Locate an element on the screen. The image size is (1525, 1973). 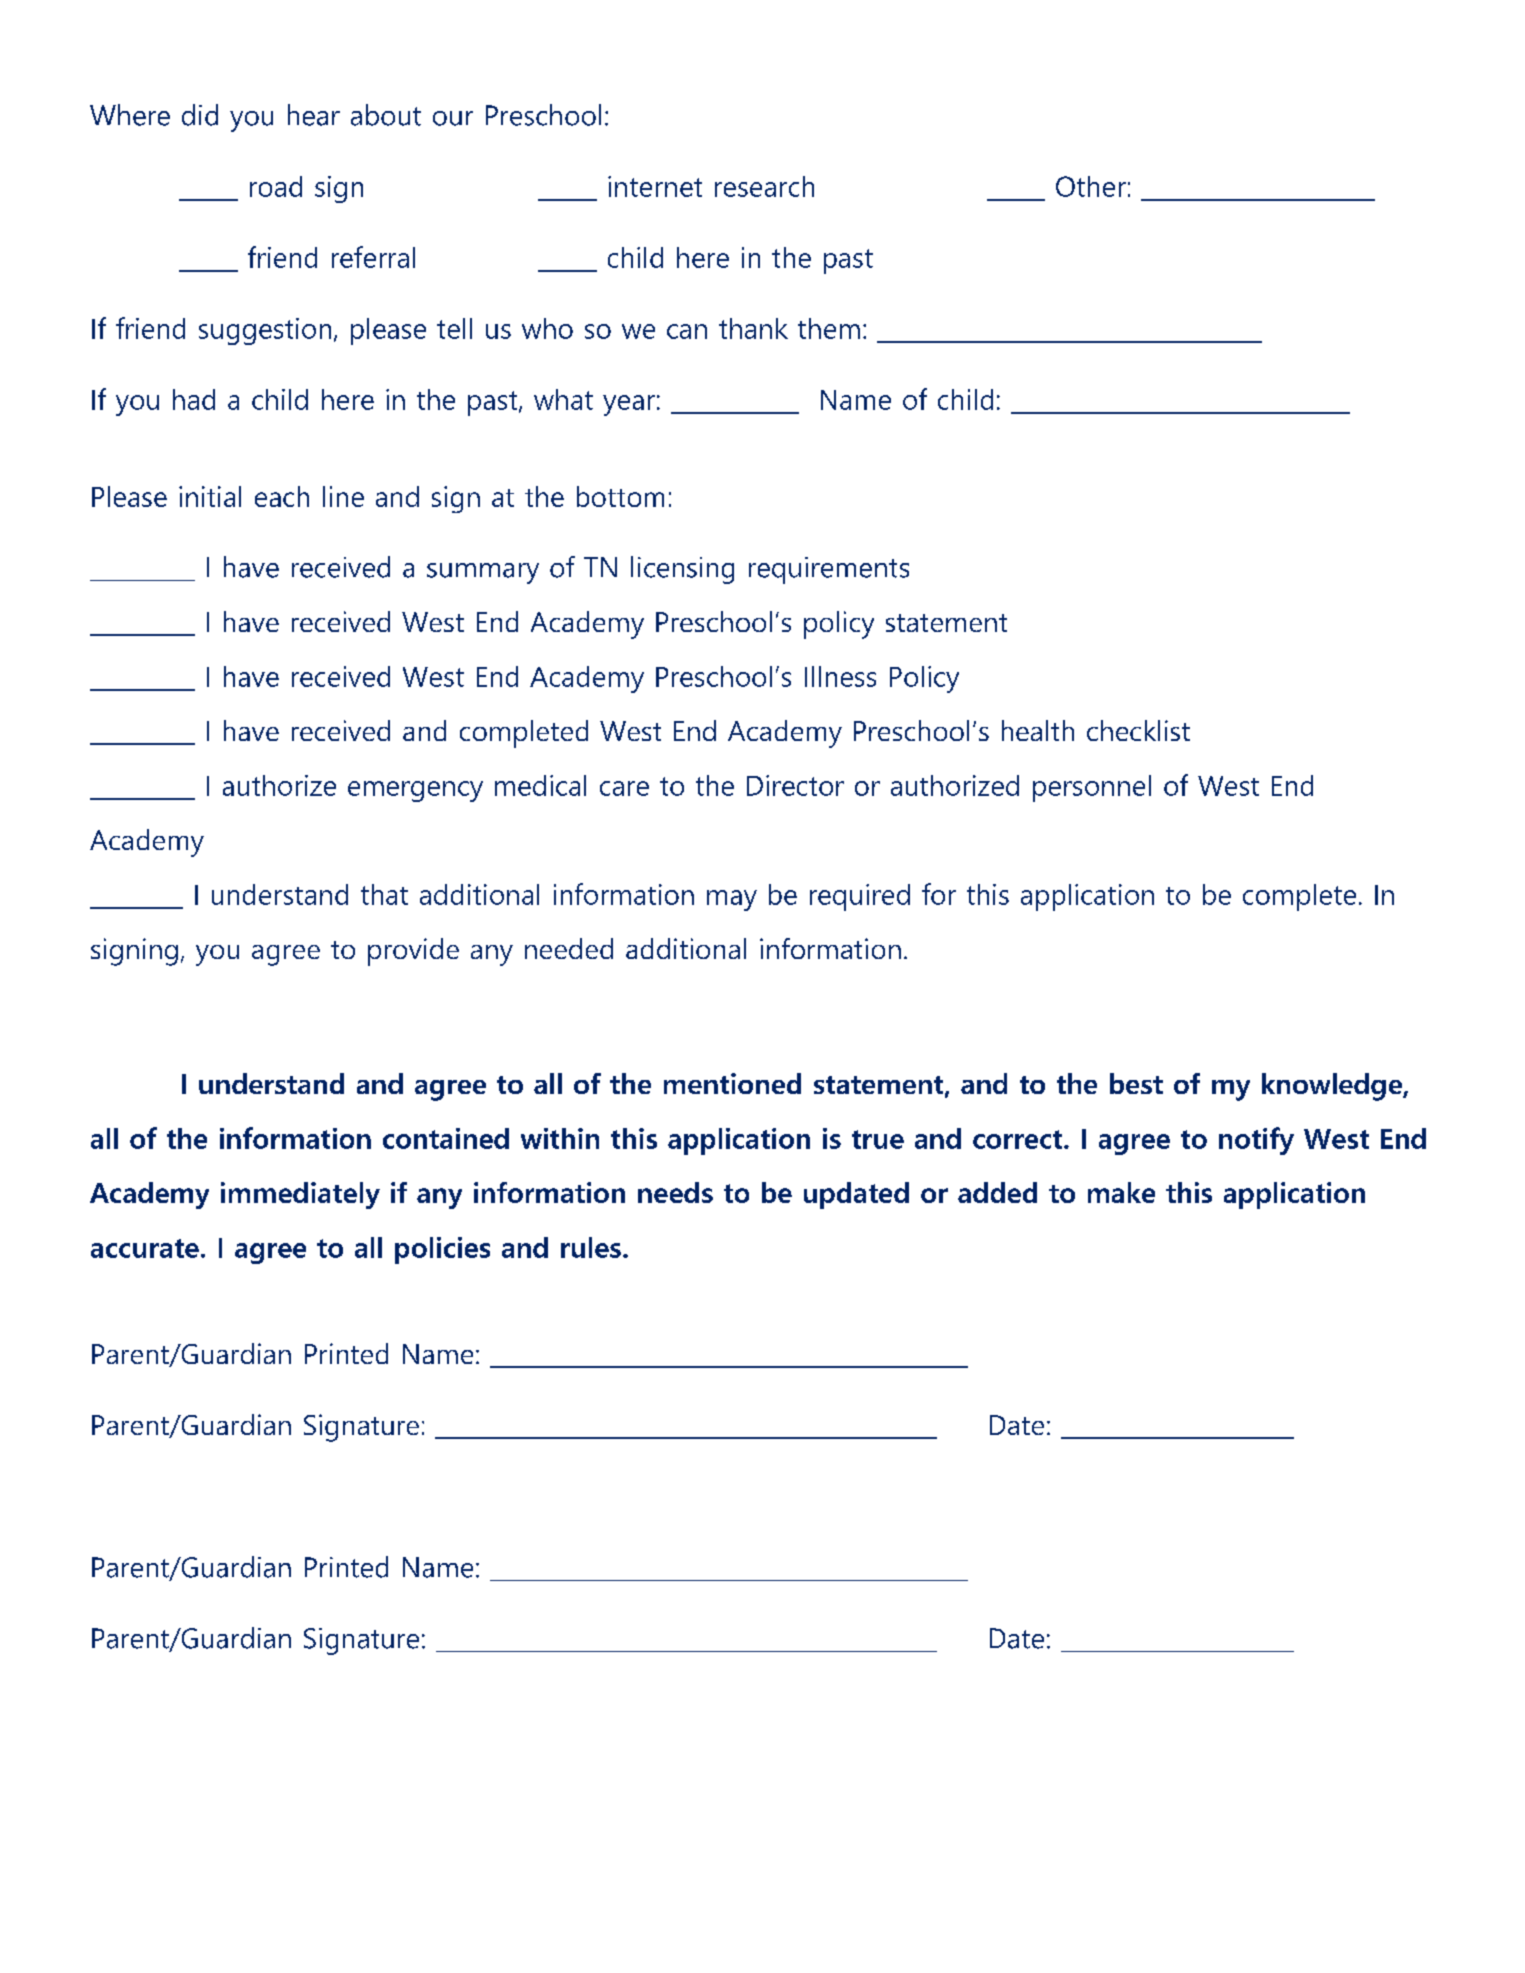
each is located at coordinates (282, 496).
